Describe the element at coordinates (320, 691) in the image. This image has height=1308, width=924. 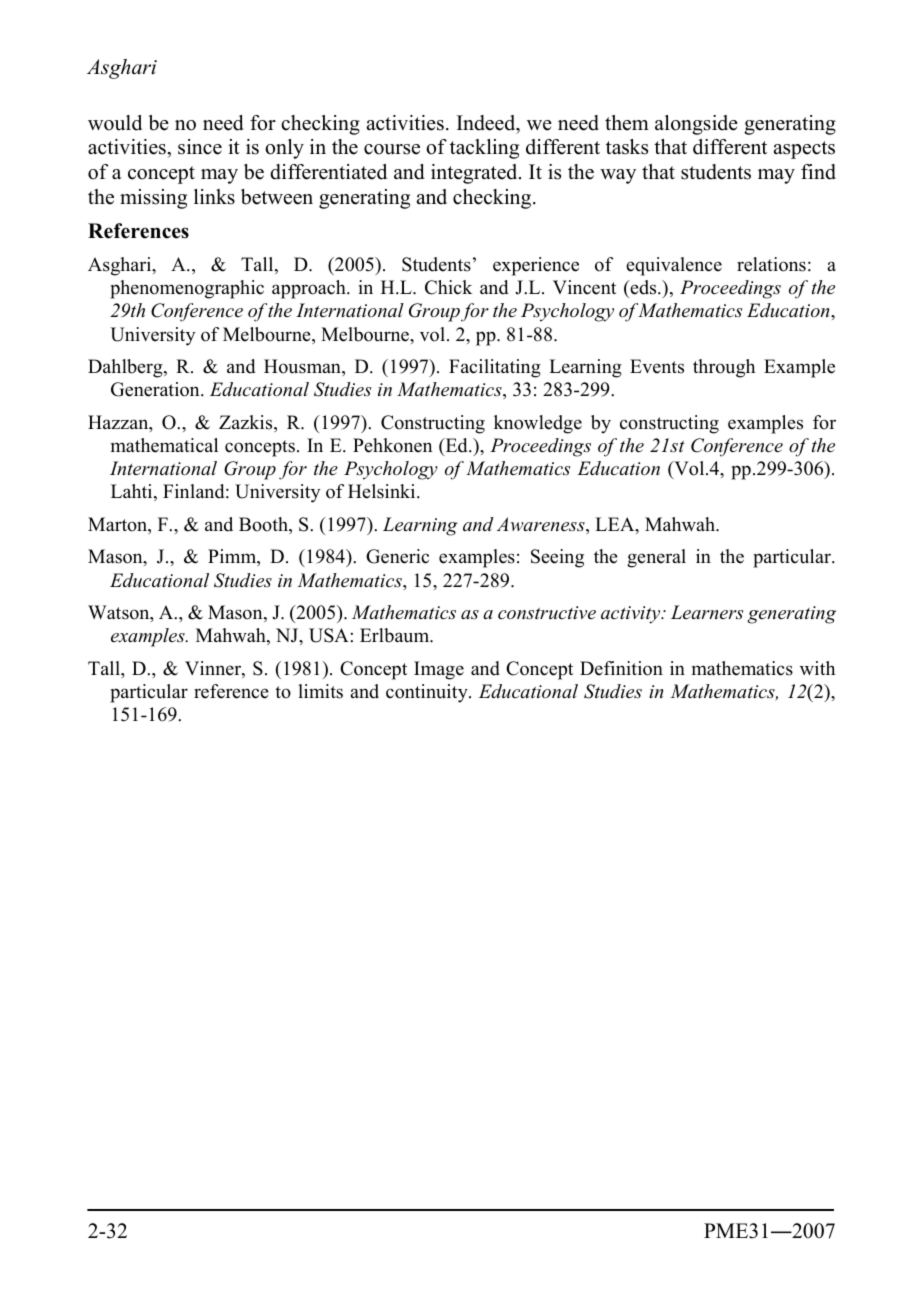
I see `limits` at that location.
